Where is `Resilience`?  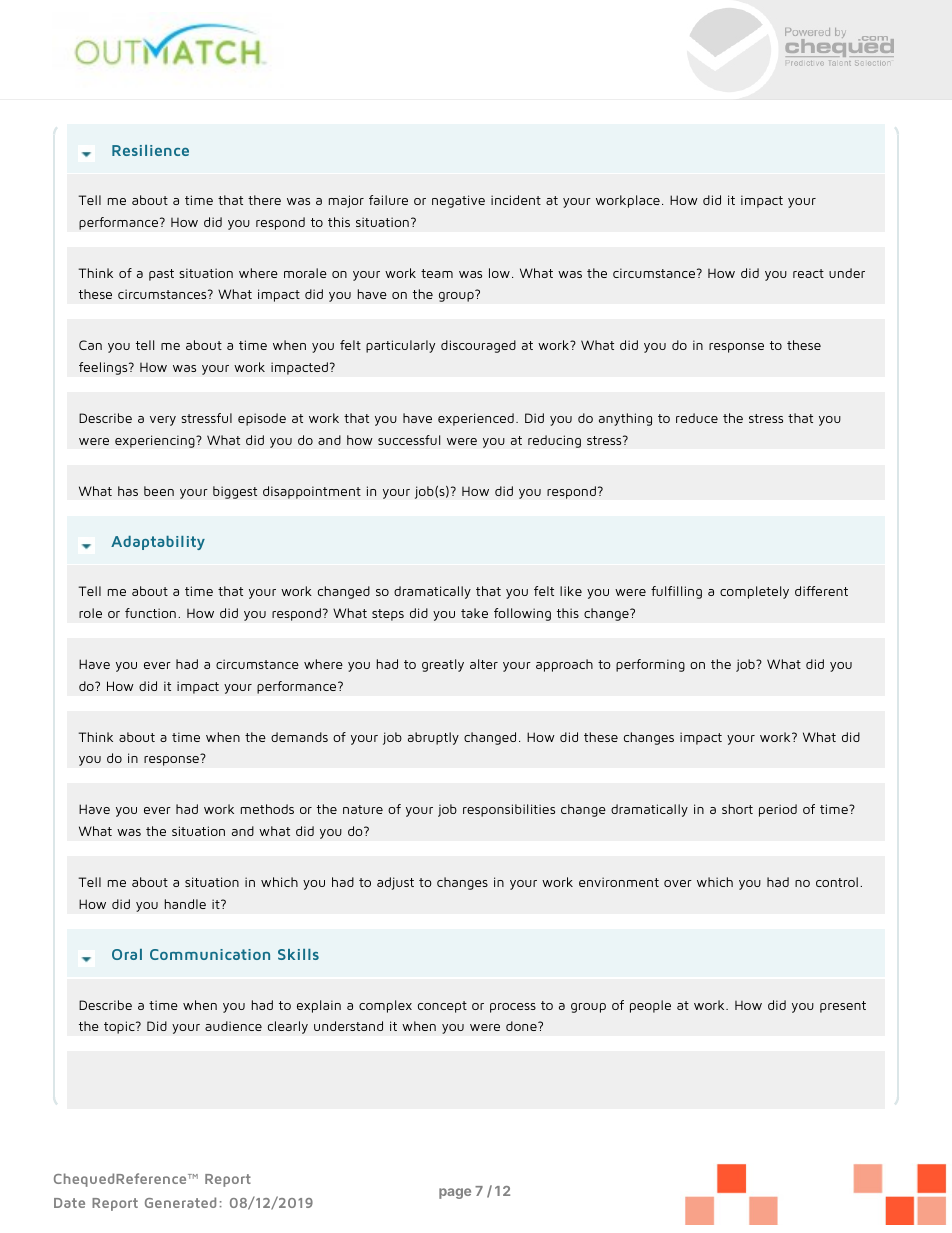
Resilience is located at coordinates (150, 150).
